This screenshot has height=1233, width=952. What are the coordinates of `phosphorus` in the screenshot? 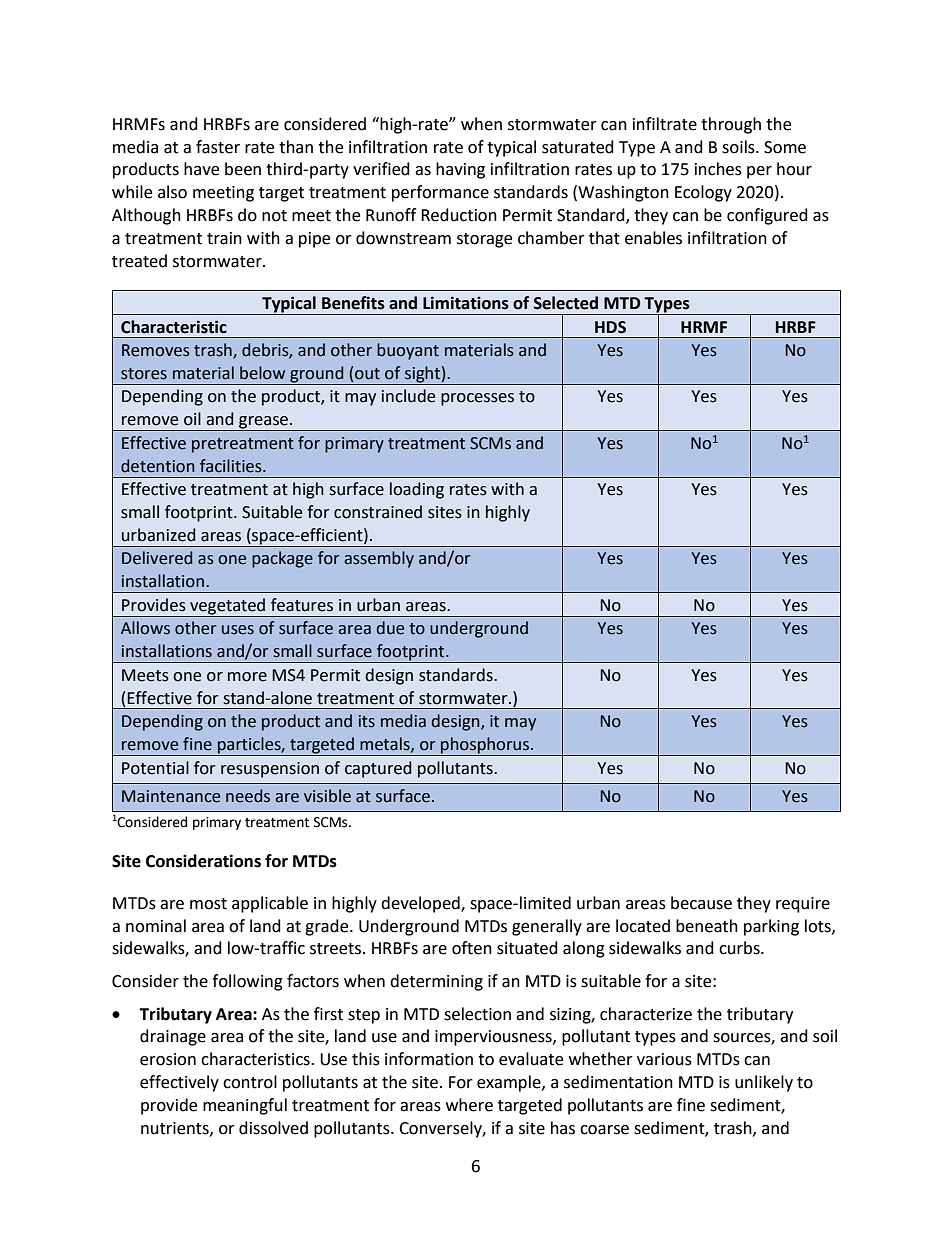 It's located at (485, 746).
